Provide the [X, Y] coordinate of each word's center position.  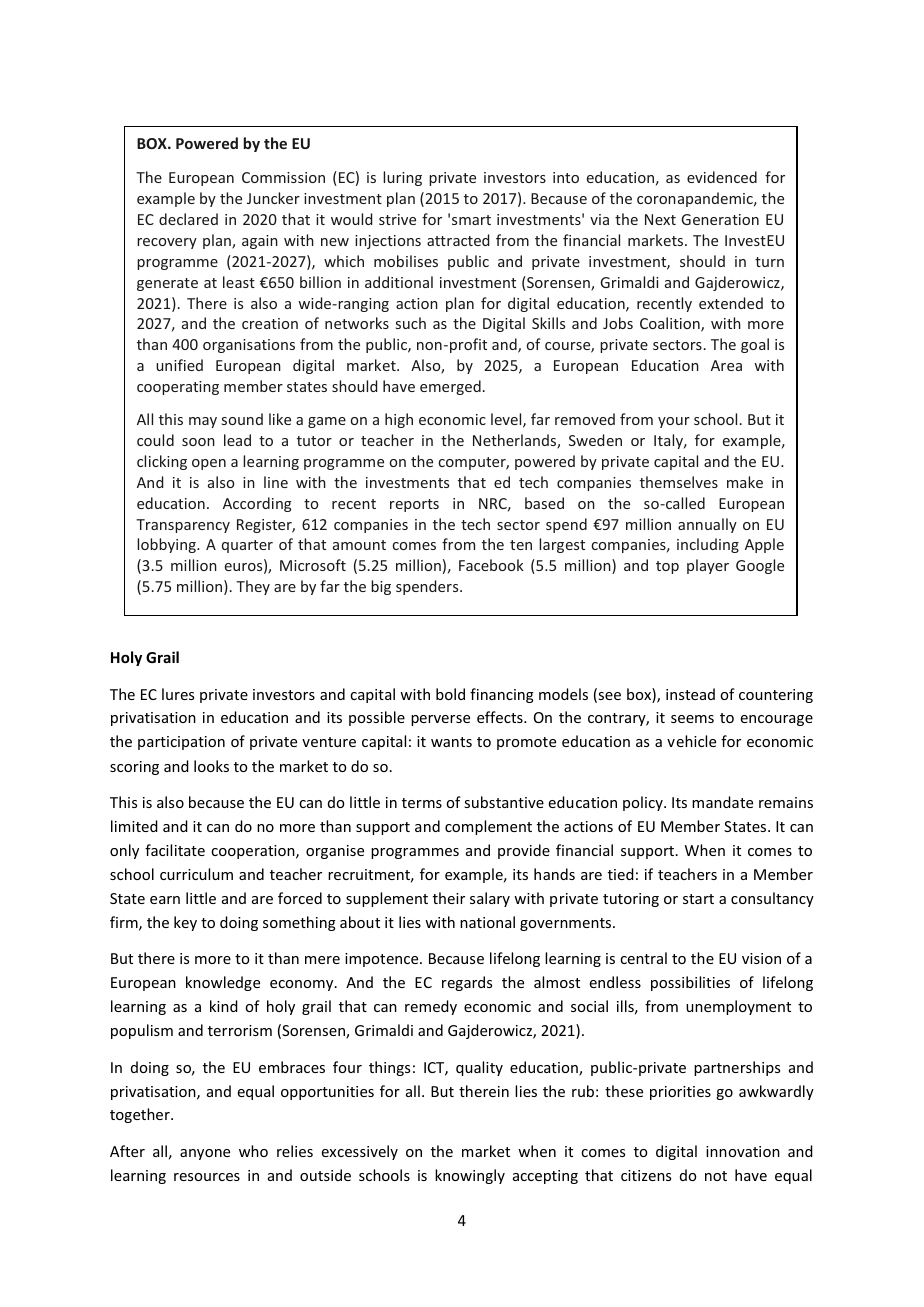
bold [450, 694]
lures [178, 694]
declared [188, 219]
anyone [205, 1154]
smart [471, 220]
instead [690, 694]
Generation [720, 219]
